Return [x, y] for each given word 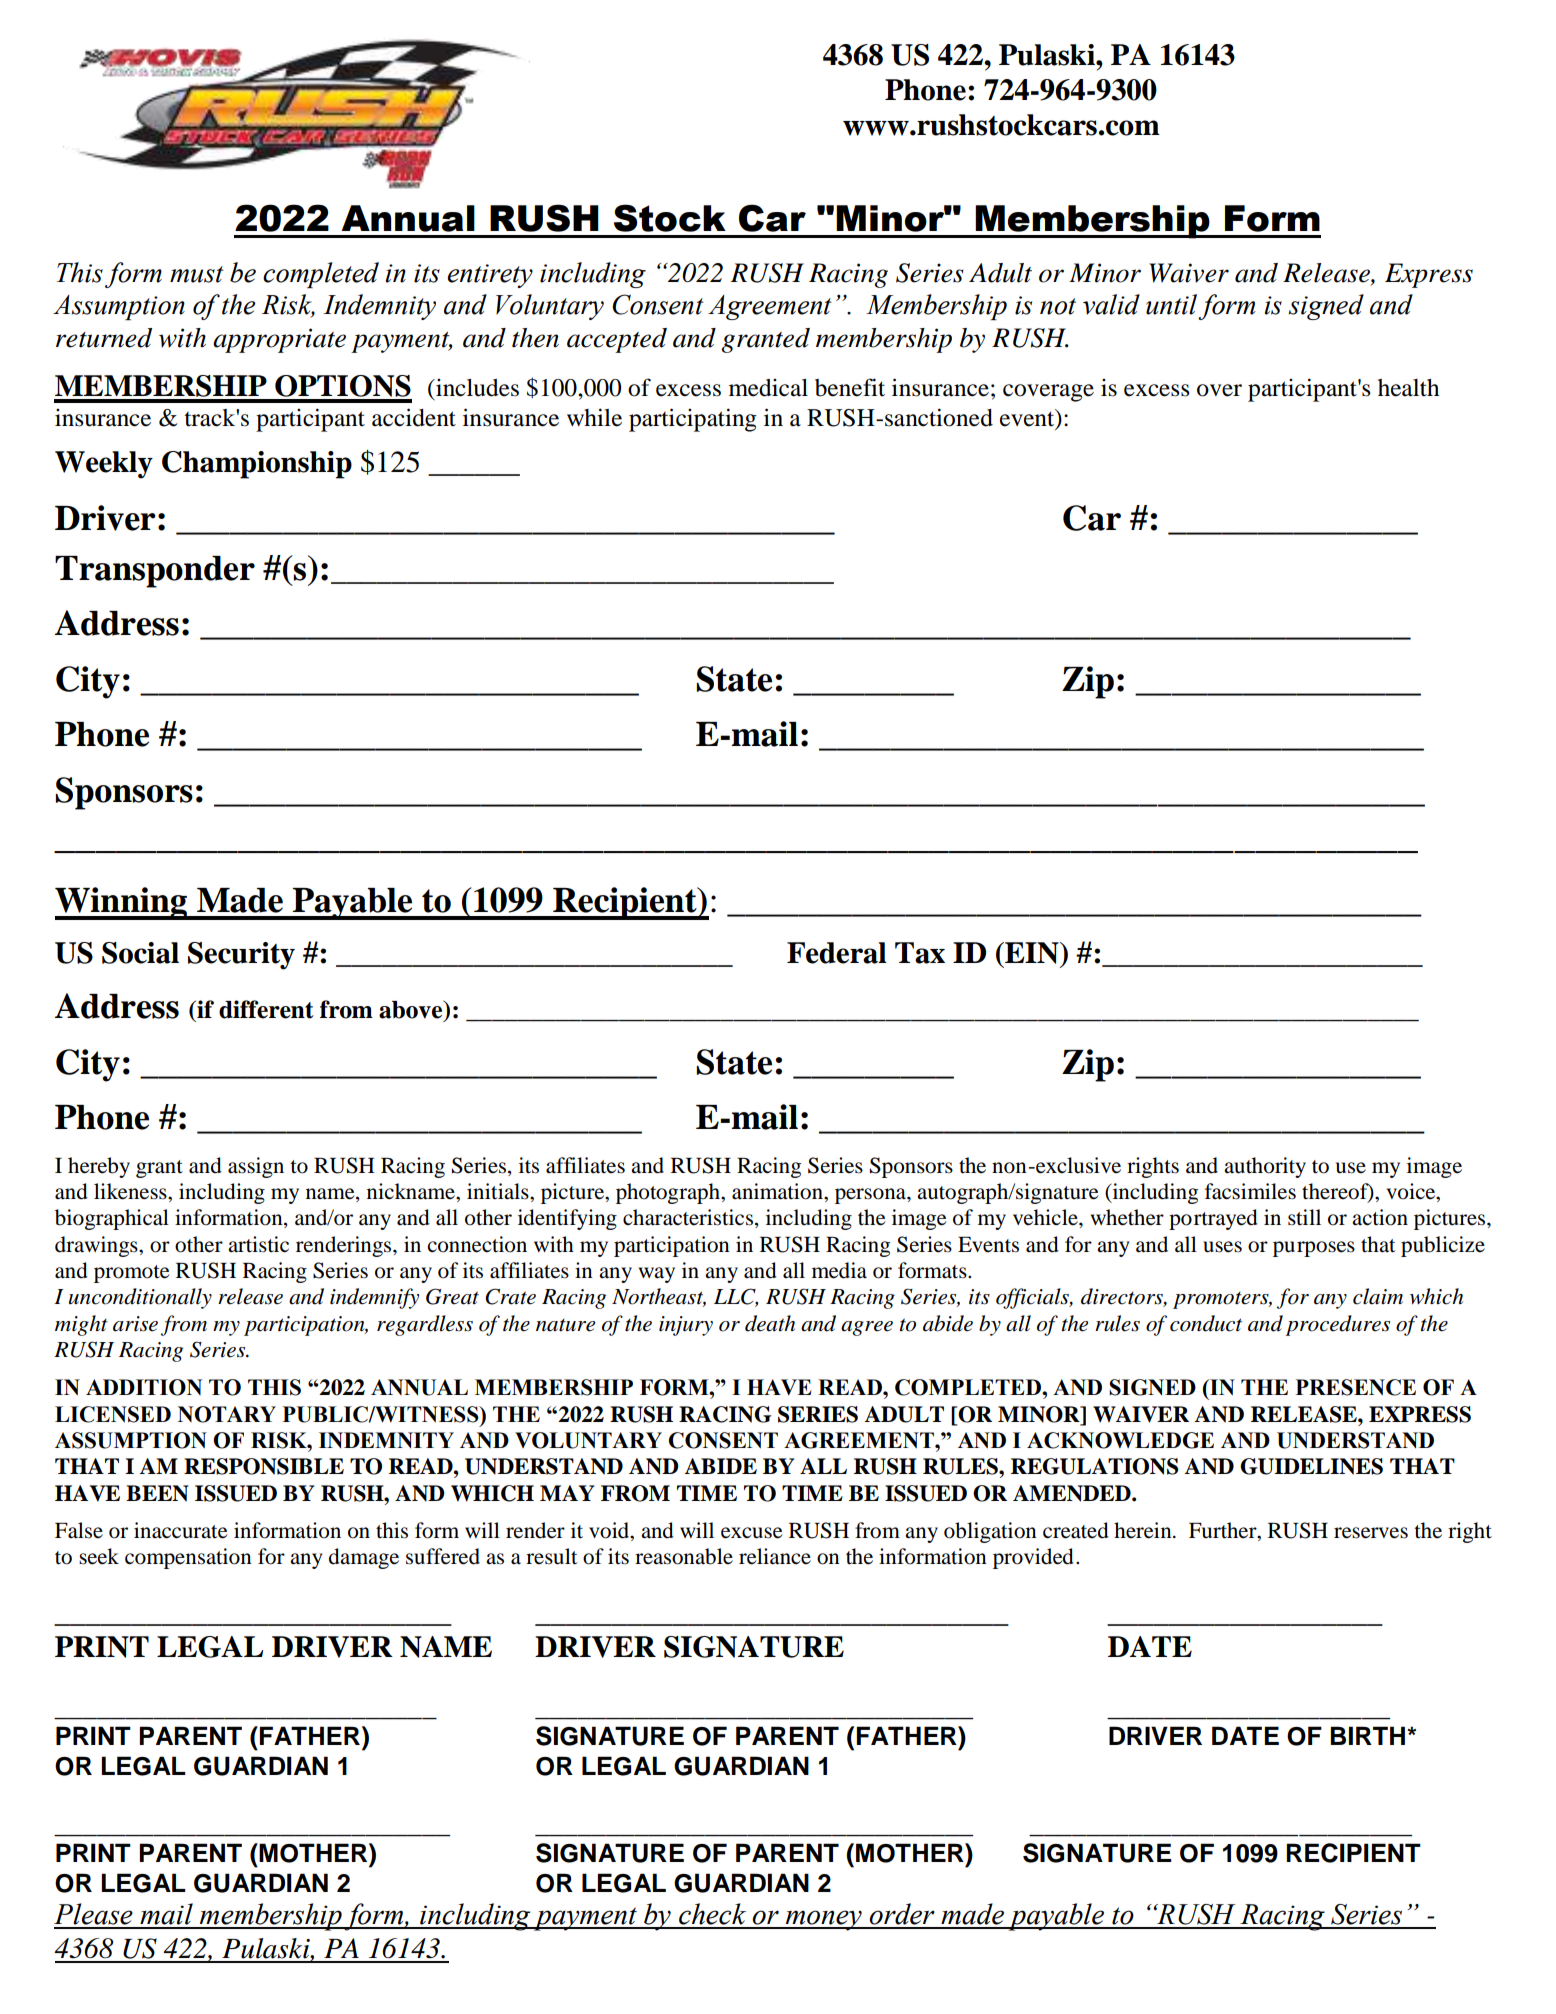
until [1171, 304]
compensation [188, 1558]
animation [778, 1191]
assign [256, 1167]
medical [768, 388]
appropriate [279, 340]
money [823, 1920]
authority [1265, 1167]
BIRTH [1369, 1735]
